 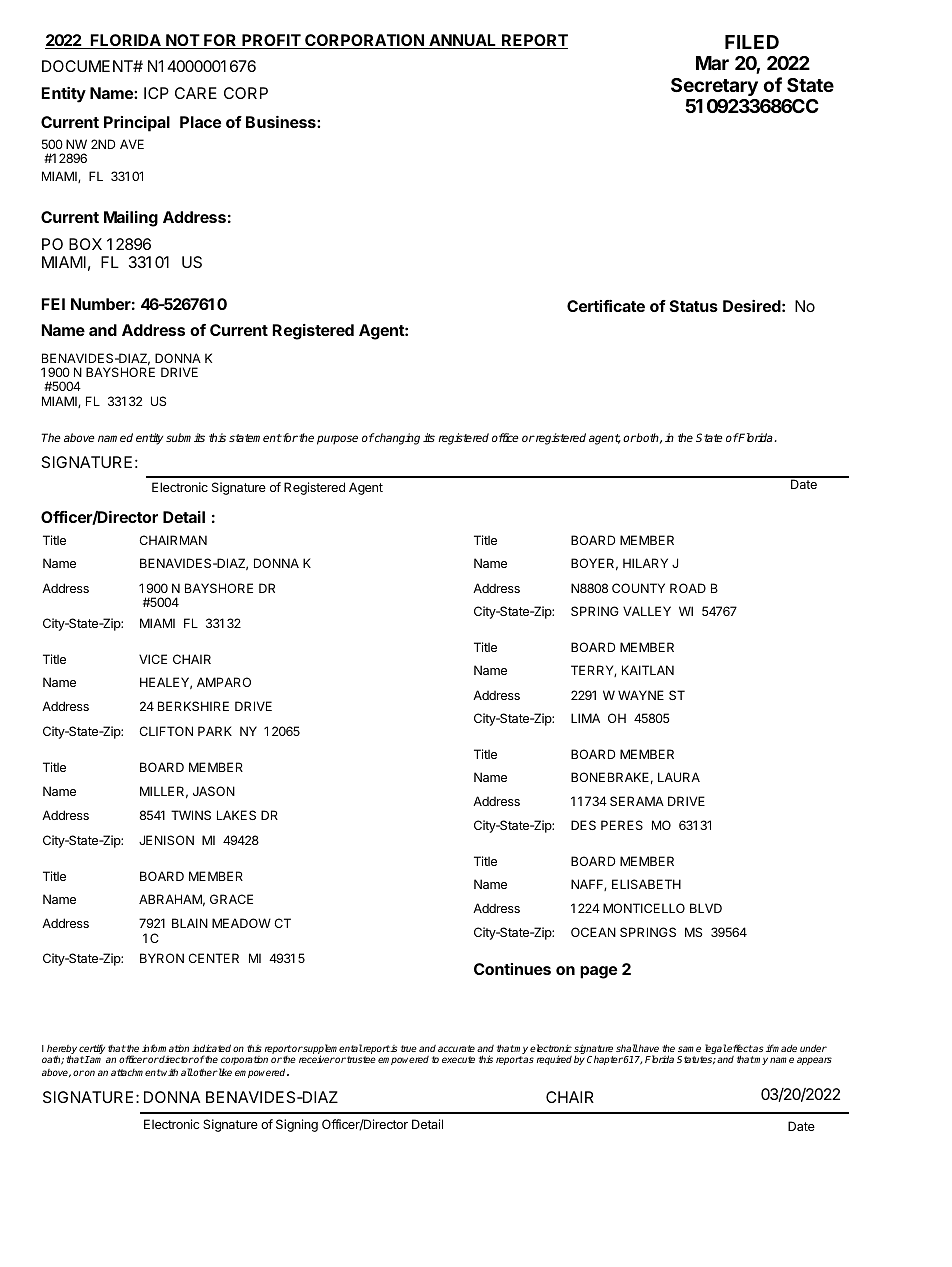 What do you see at coordinates (153, 659) in the screenshot?
I see `VICE` at bounding box center [153, 659].
